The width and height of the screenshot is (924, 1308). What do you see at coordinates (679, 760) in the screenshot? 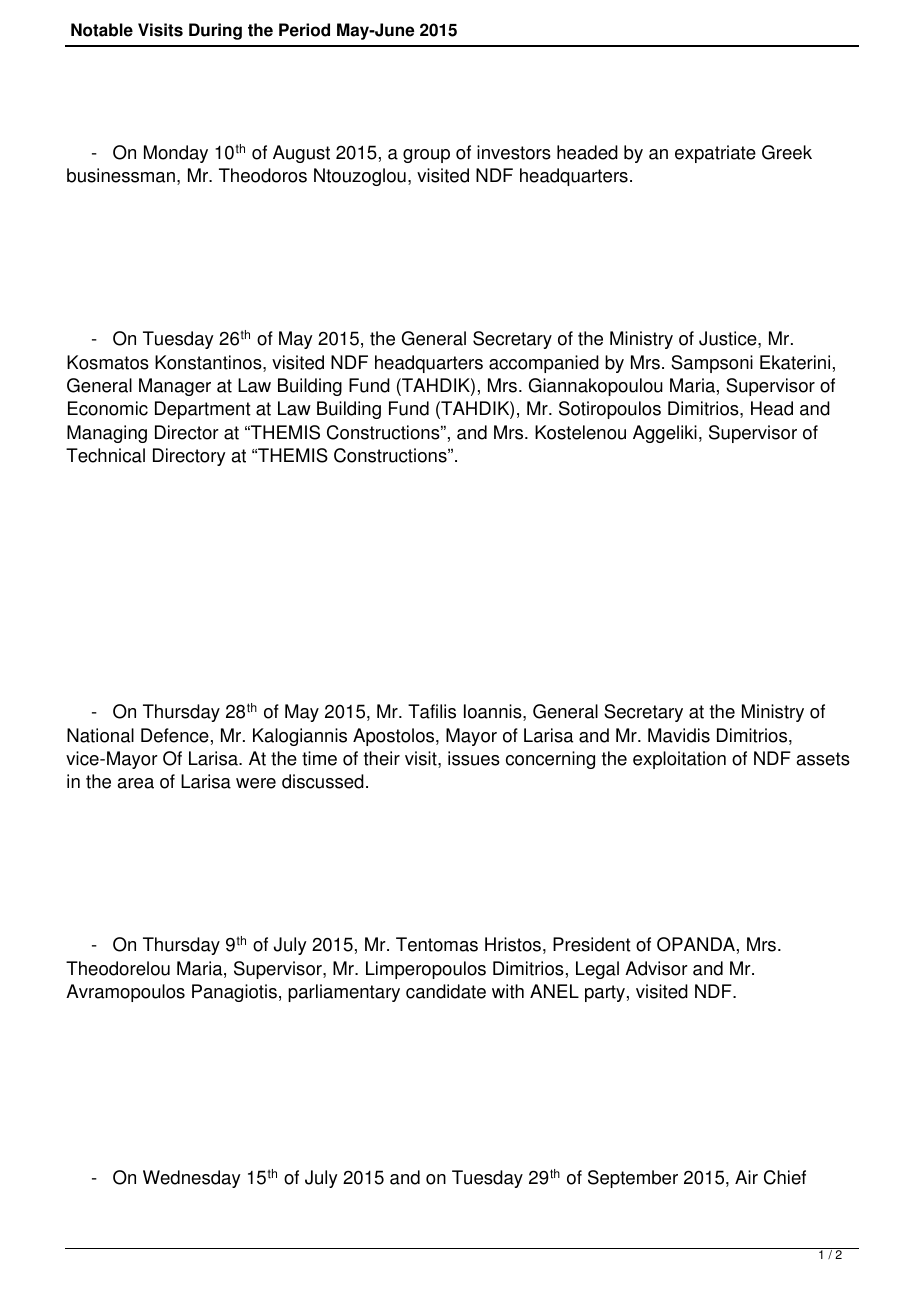
I see `exploitation` at bounding box center [679, 760].
